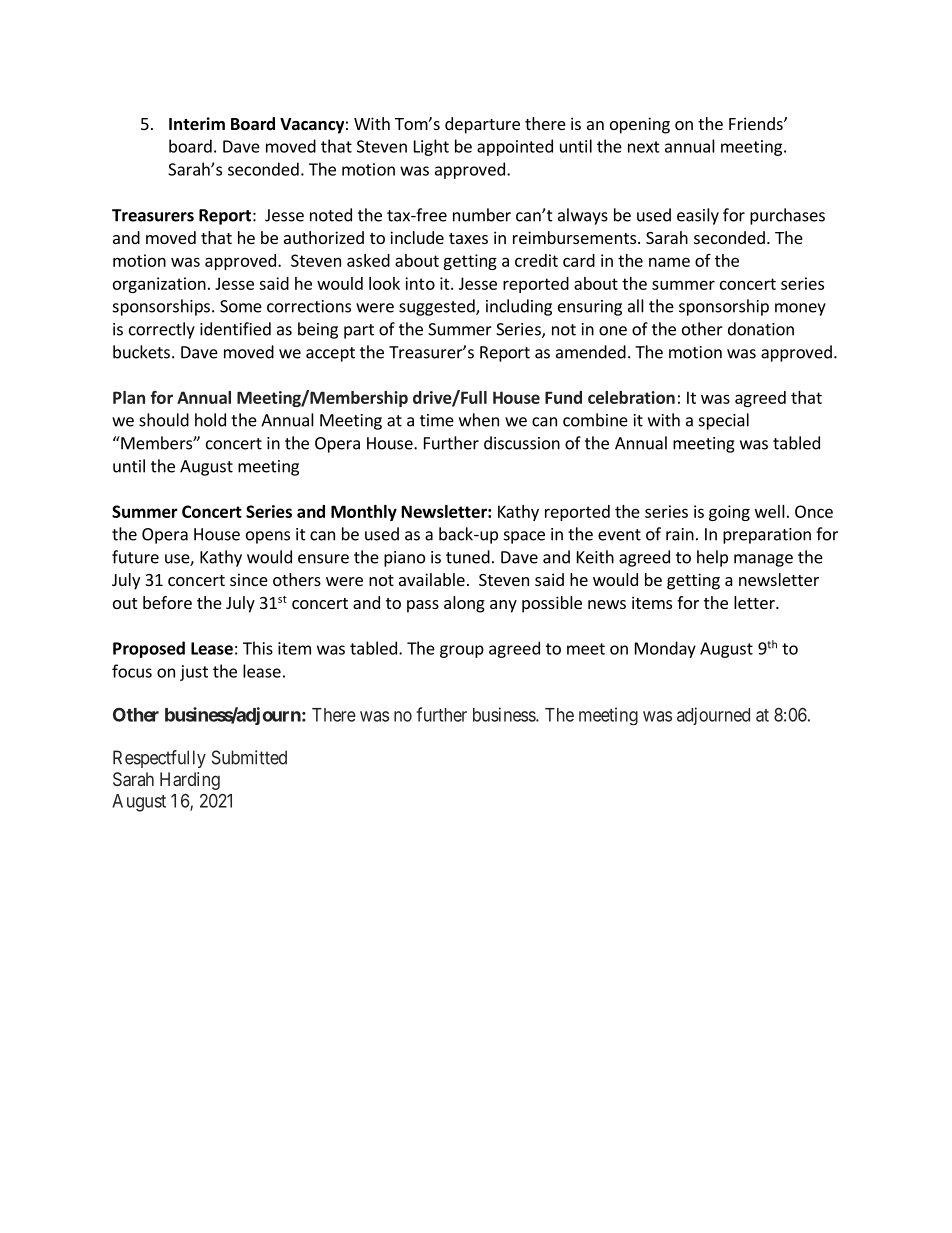 The width and height of the screenshot is (952, 1233). I want to click on Monday, so click(665, 649).
